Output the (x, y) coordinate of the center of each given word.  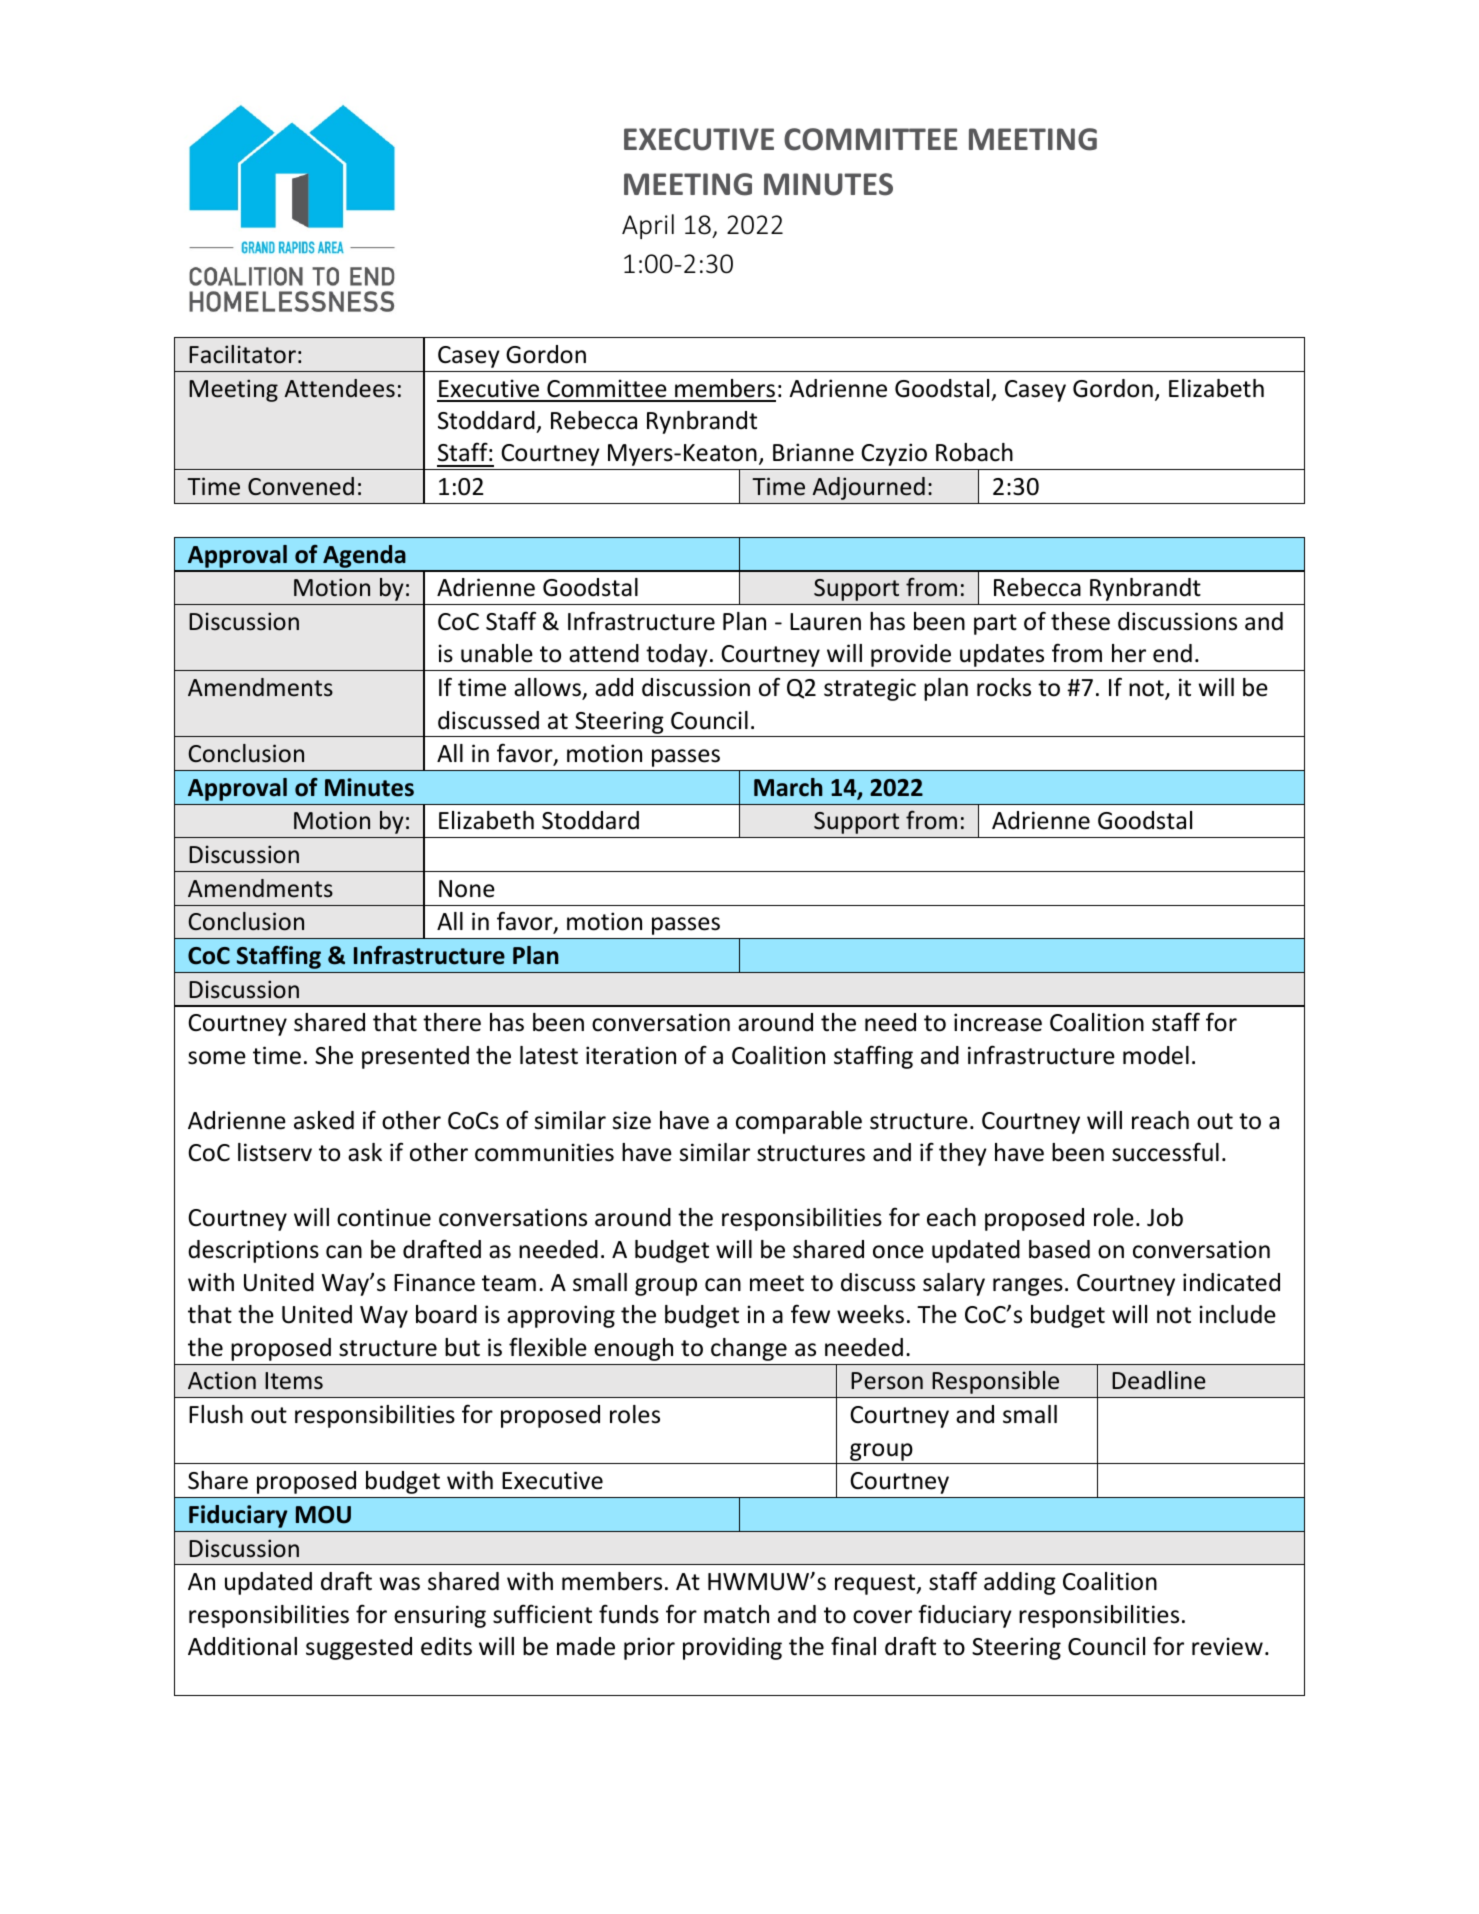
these (1080, 621)
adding (1020, 1583)
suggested (359, 1648)
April (648, 226)
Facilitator (242, 354)
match (736, 1614)
